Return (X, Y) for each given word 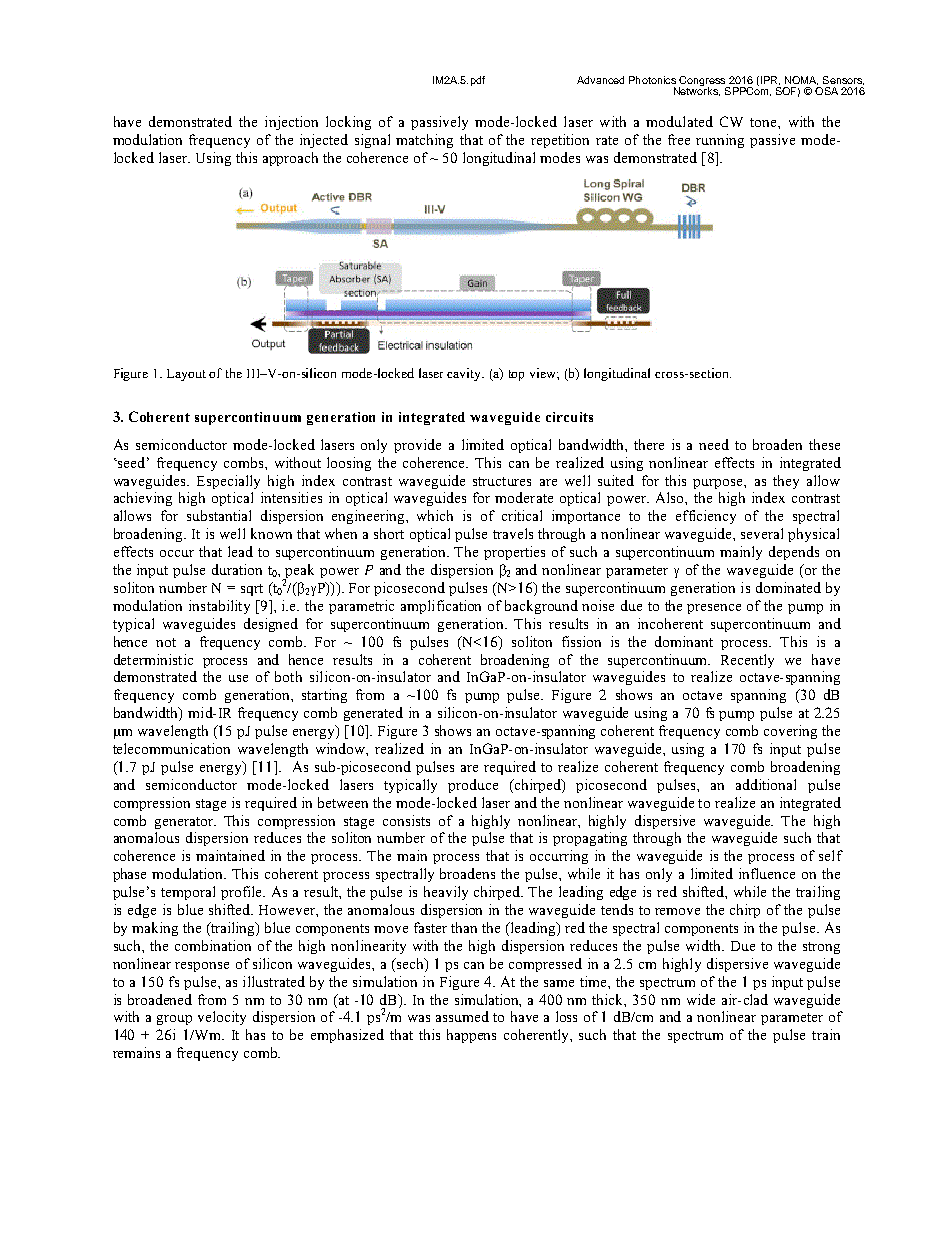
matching (424, 141)
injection (291, 123)
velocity (222, 1018)
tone (764, 122)
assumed (462, 1016)
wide (701, 999)
